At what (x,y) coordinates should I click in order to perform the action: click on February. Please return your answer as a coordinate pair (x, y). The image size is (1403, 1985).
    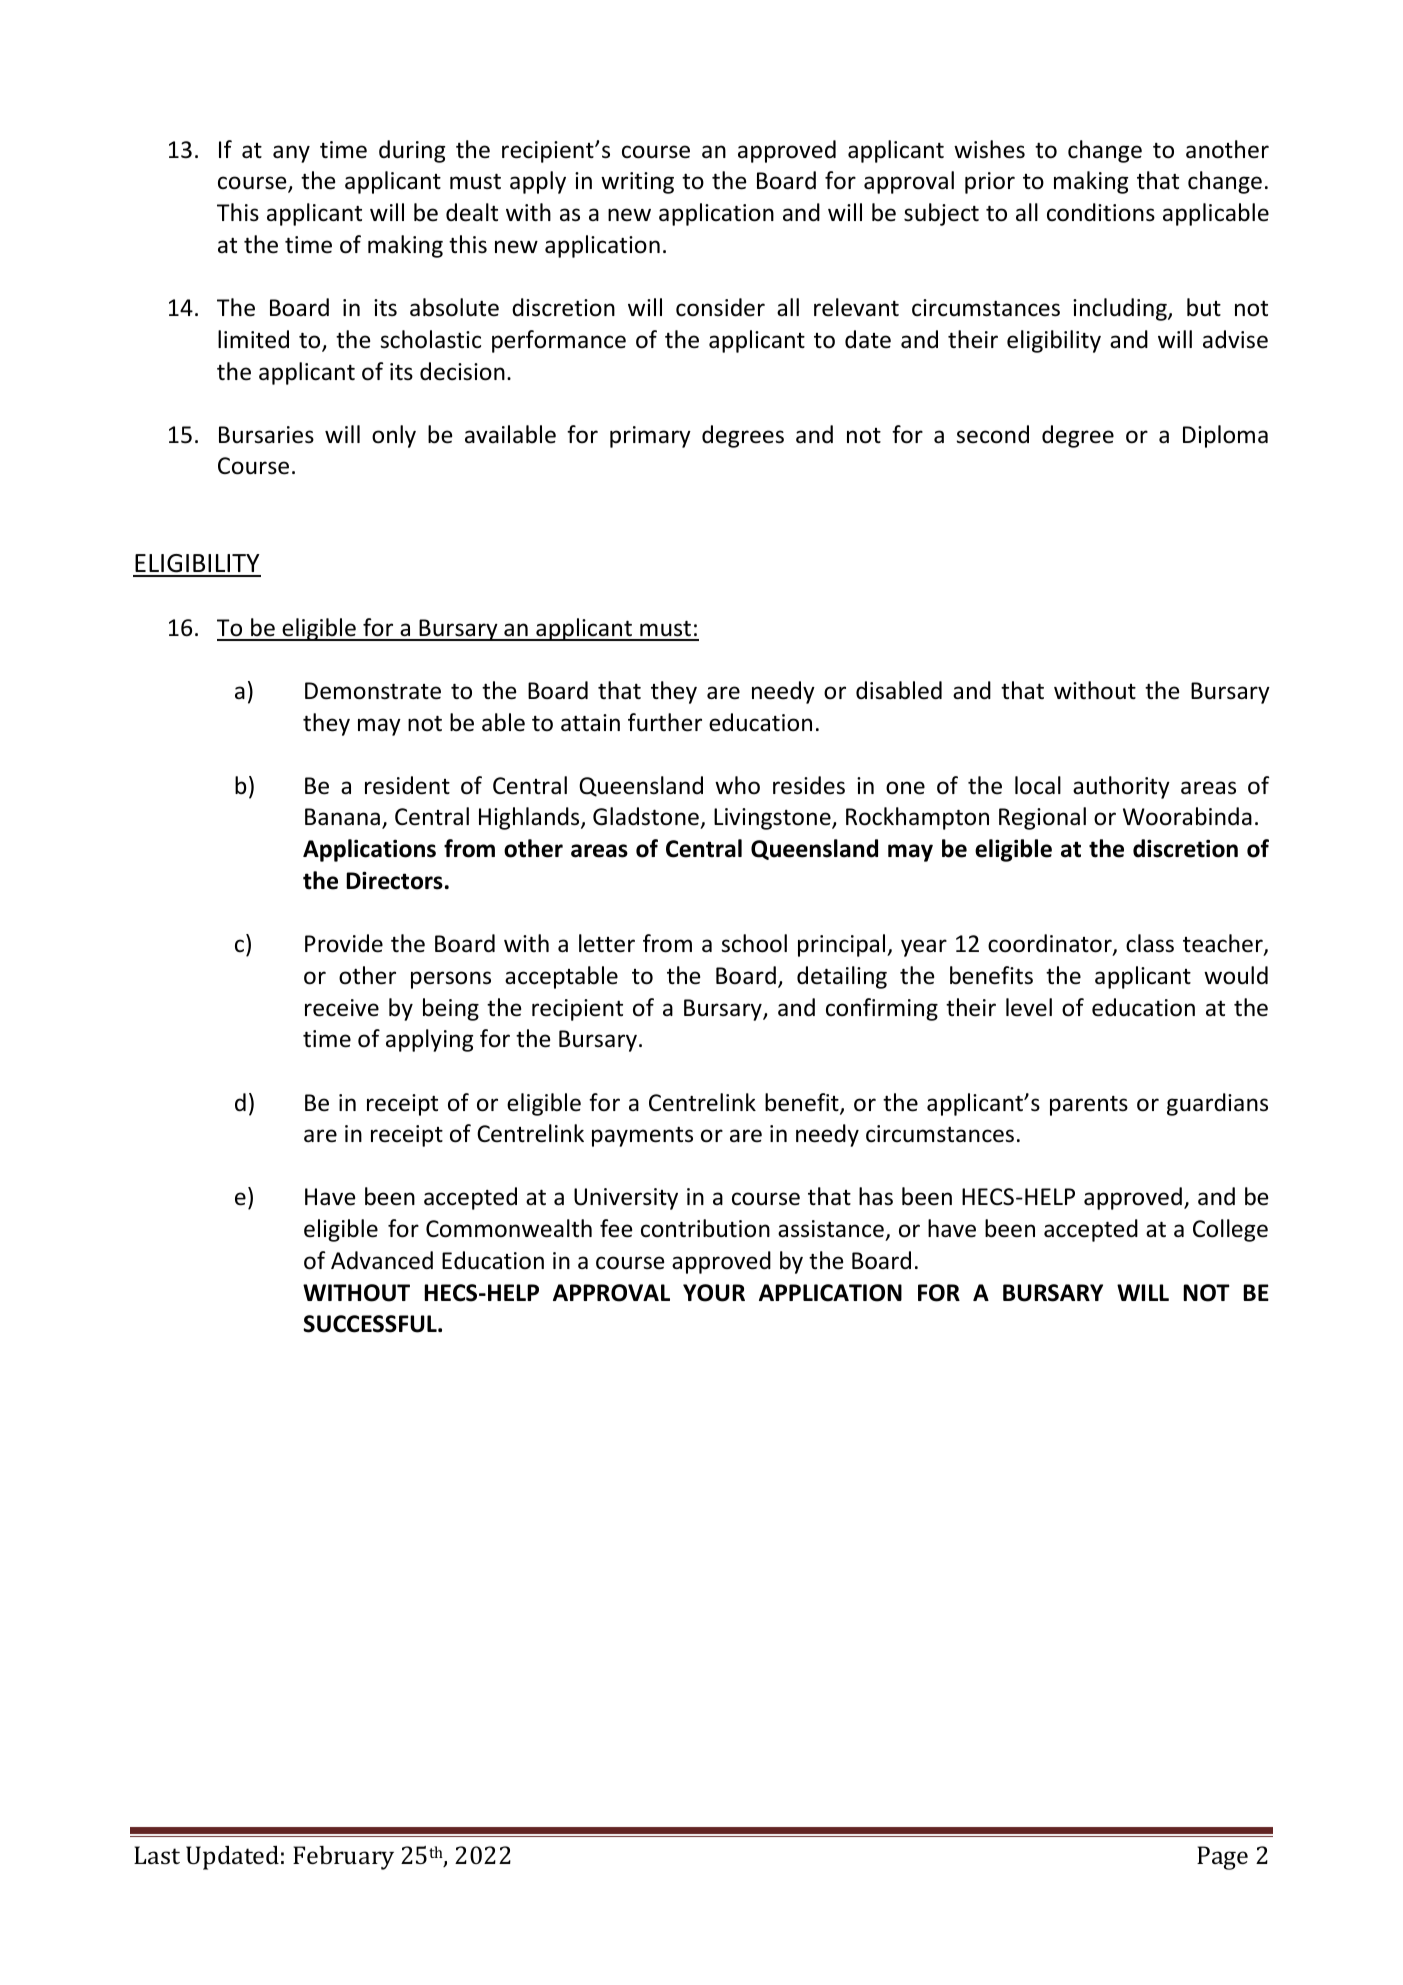
    Looking at the image, I should click on (343, 1858).
